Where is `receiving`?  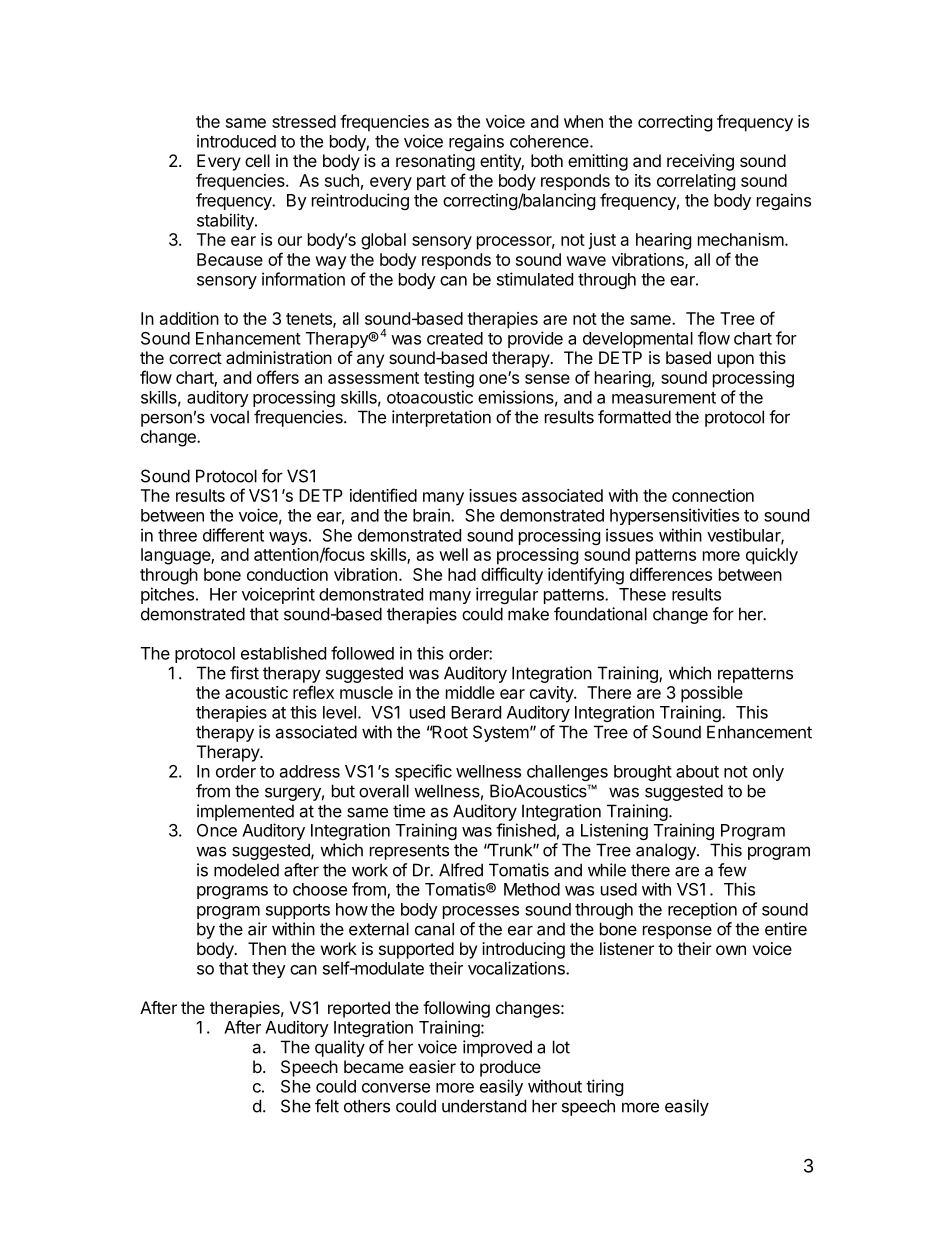
receiving is located at coordinates (700, 162).
